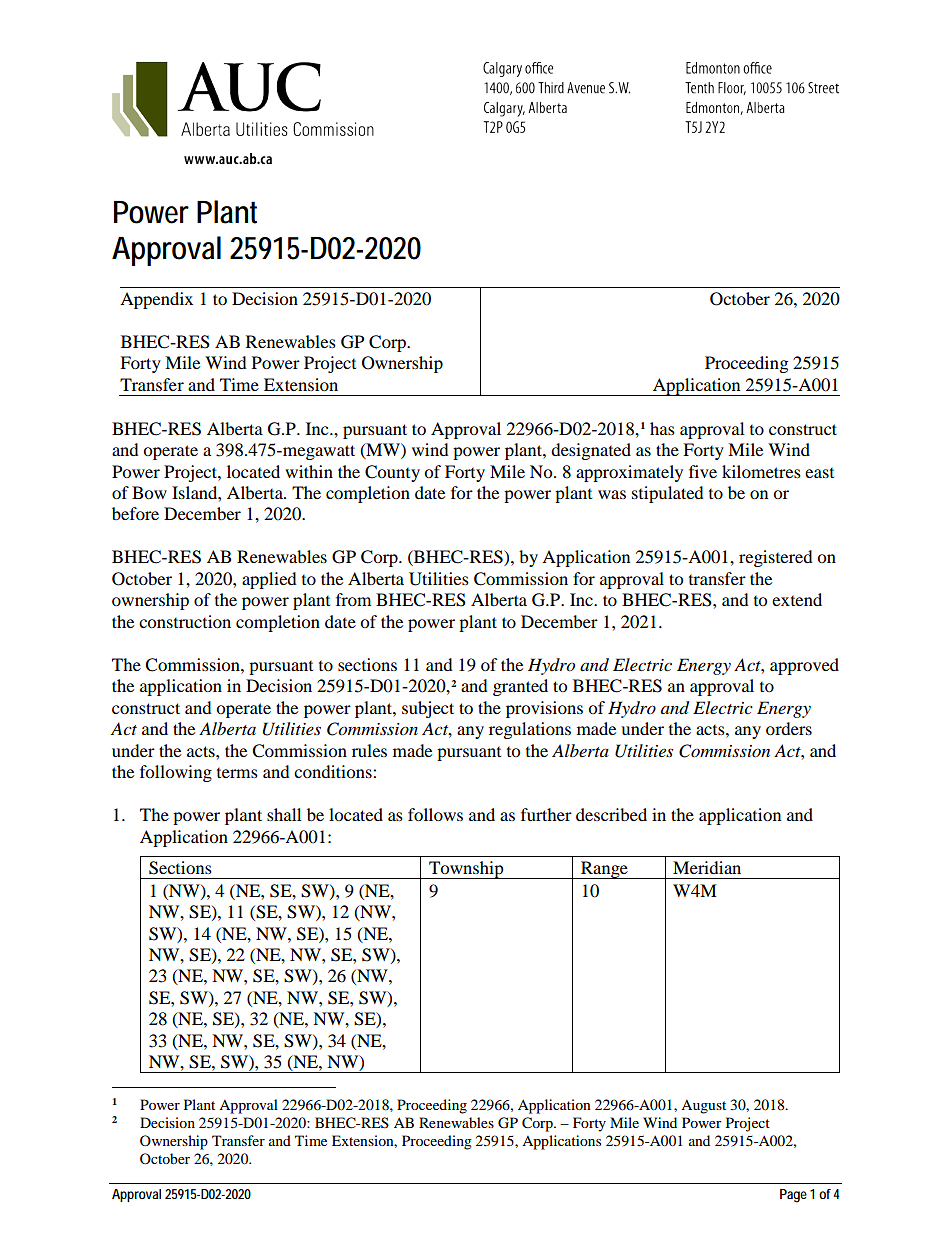 This image has width=952, height=1233. Describe the element at coordinates (797, 599) in the image. I see `extend` at that location.
